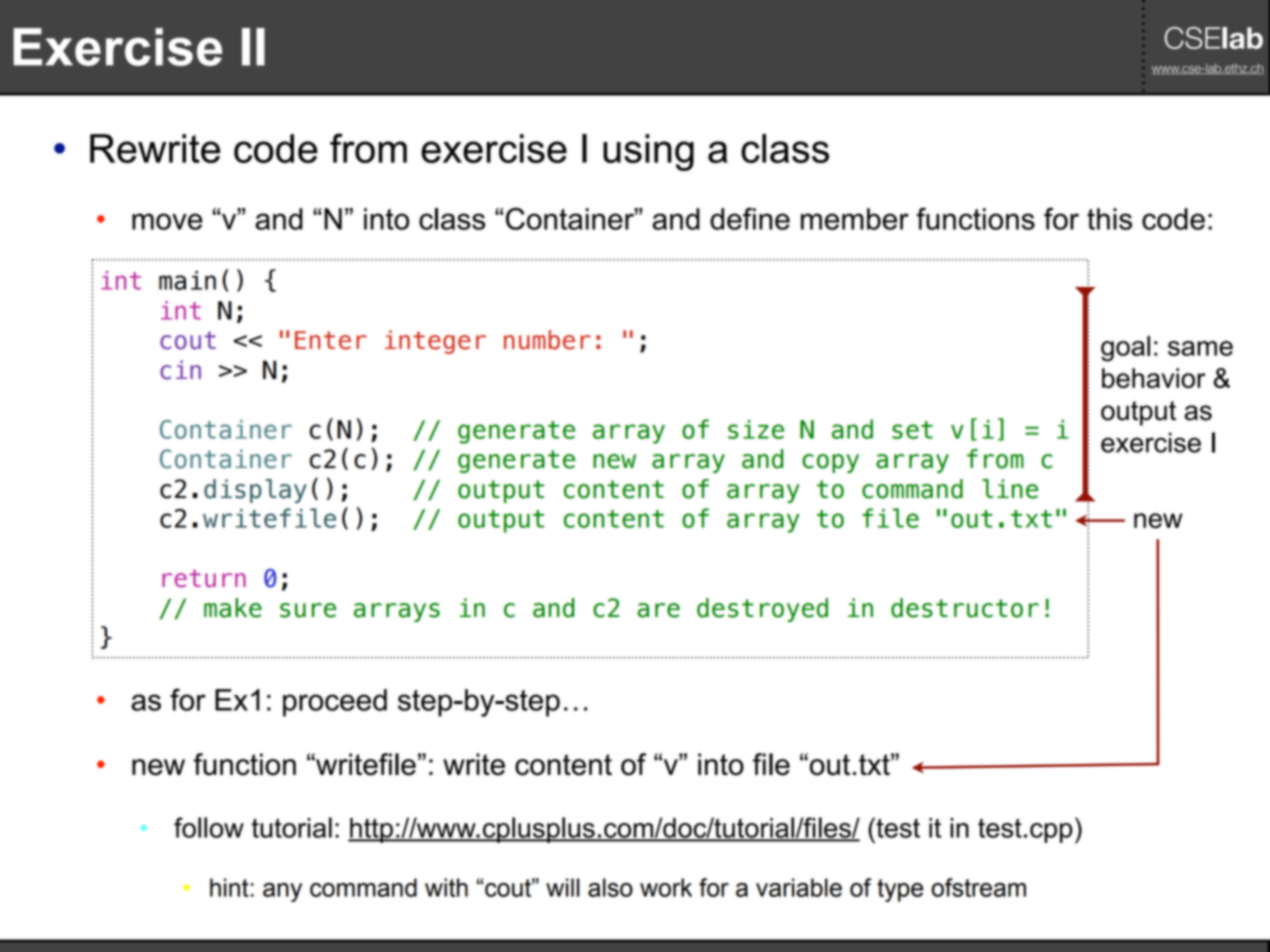 This screenshot has width=1270, height=952. Describe the element at coordinates (547, 340) in the screenshot. I see `number` at that location.
